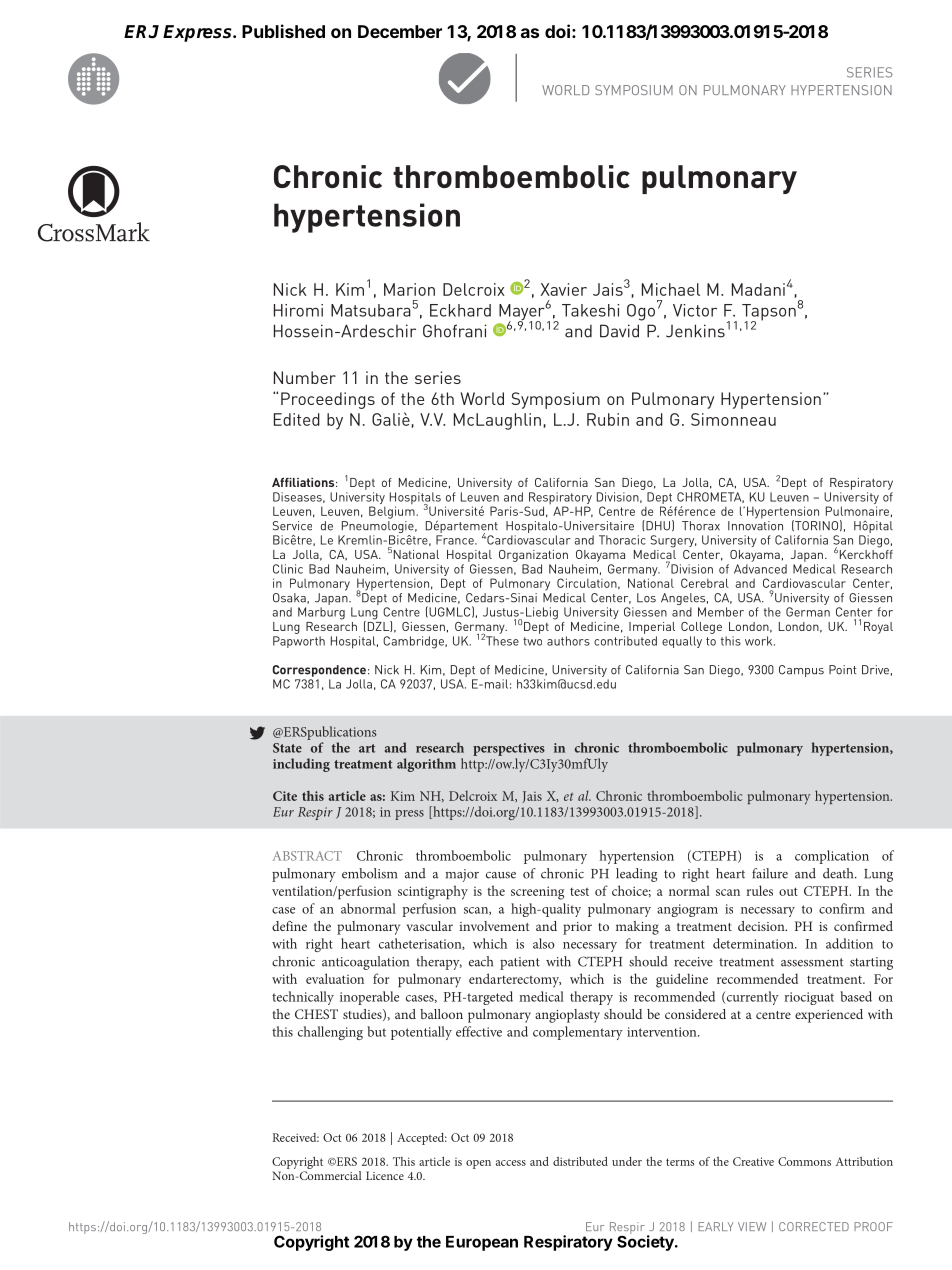 This screenshot has width=952, height=1270. I want to click on Rubin, so click(608, 419).
